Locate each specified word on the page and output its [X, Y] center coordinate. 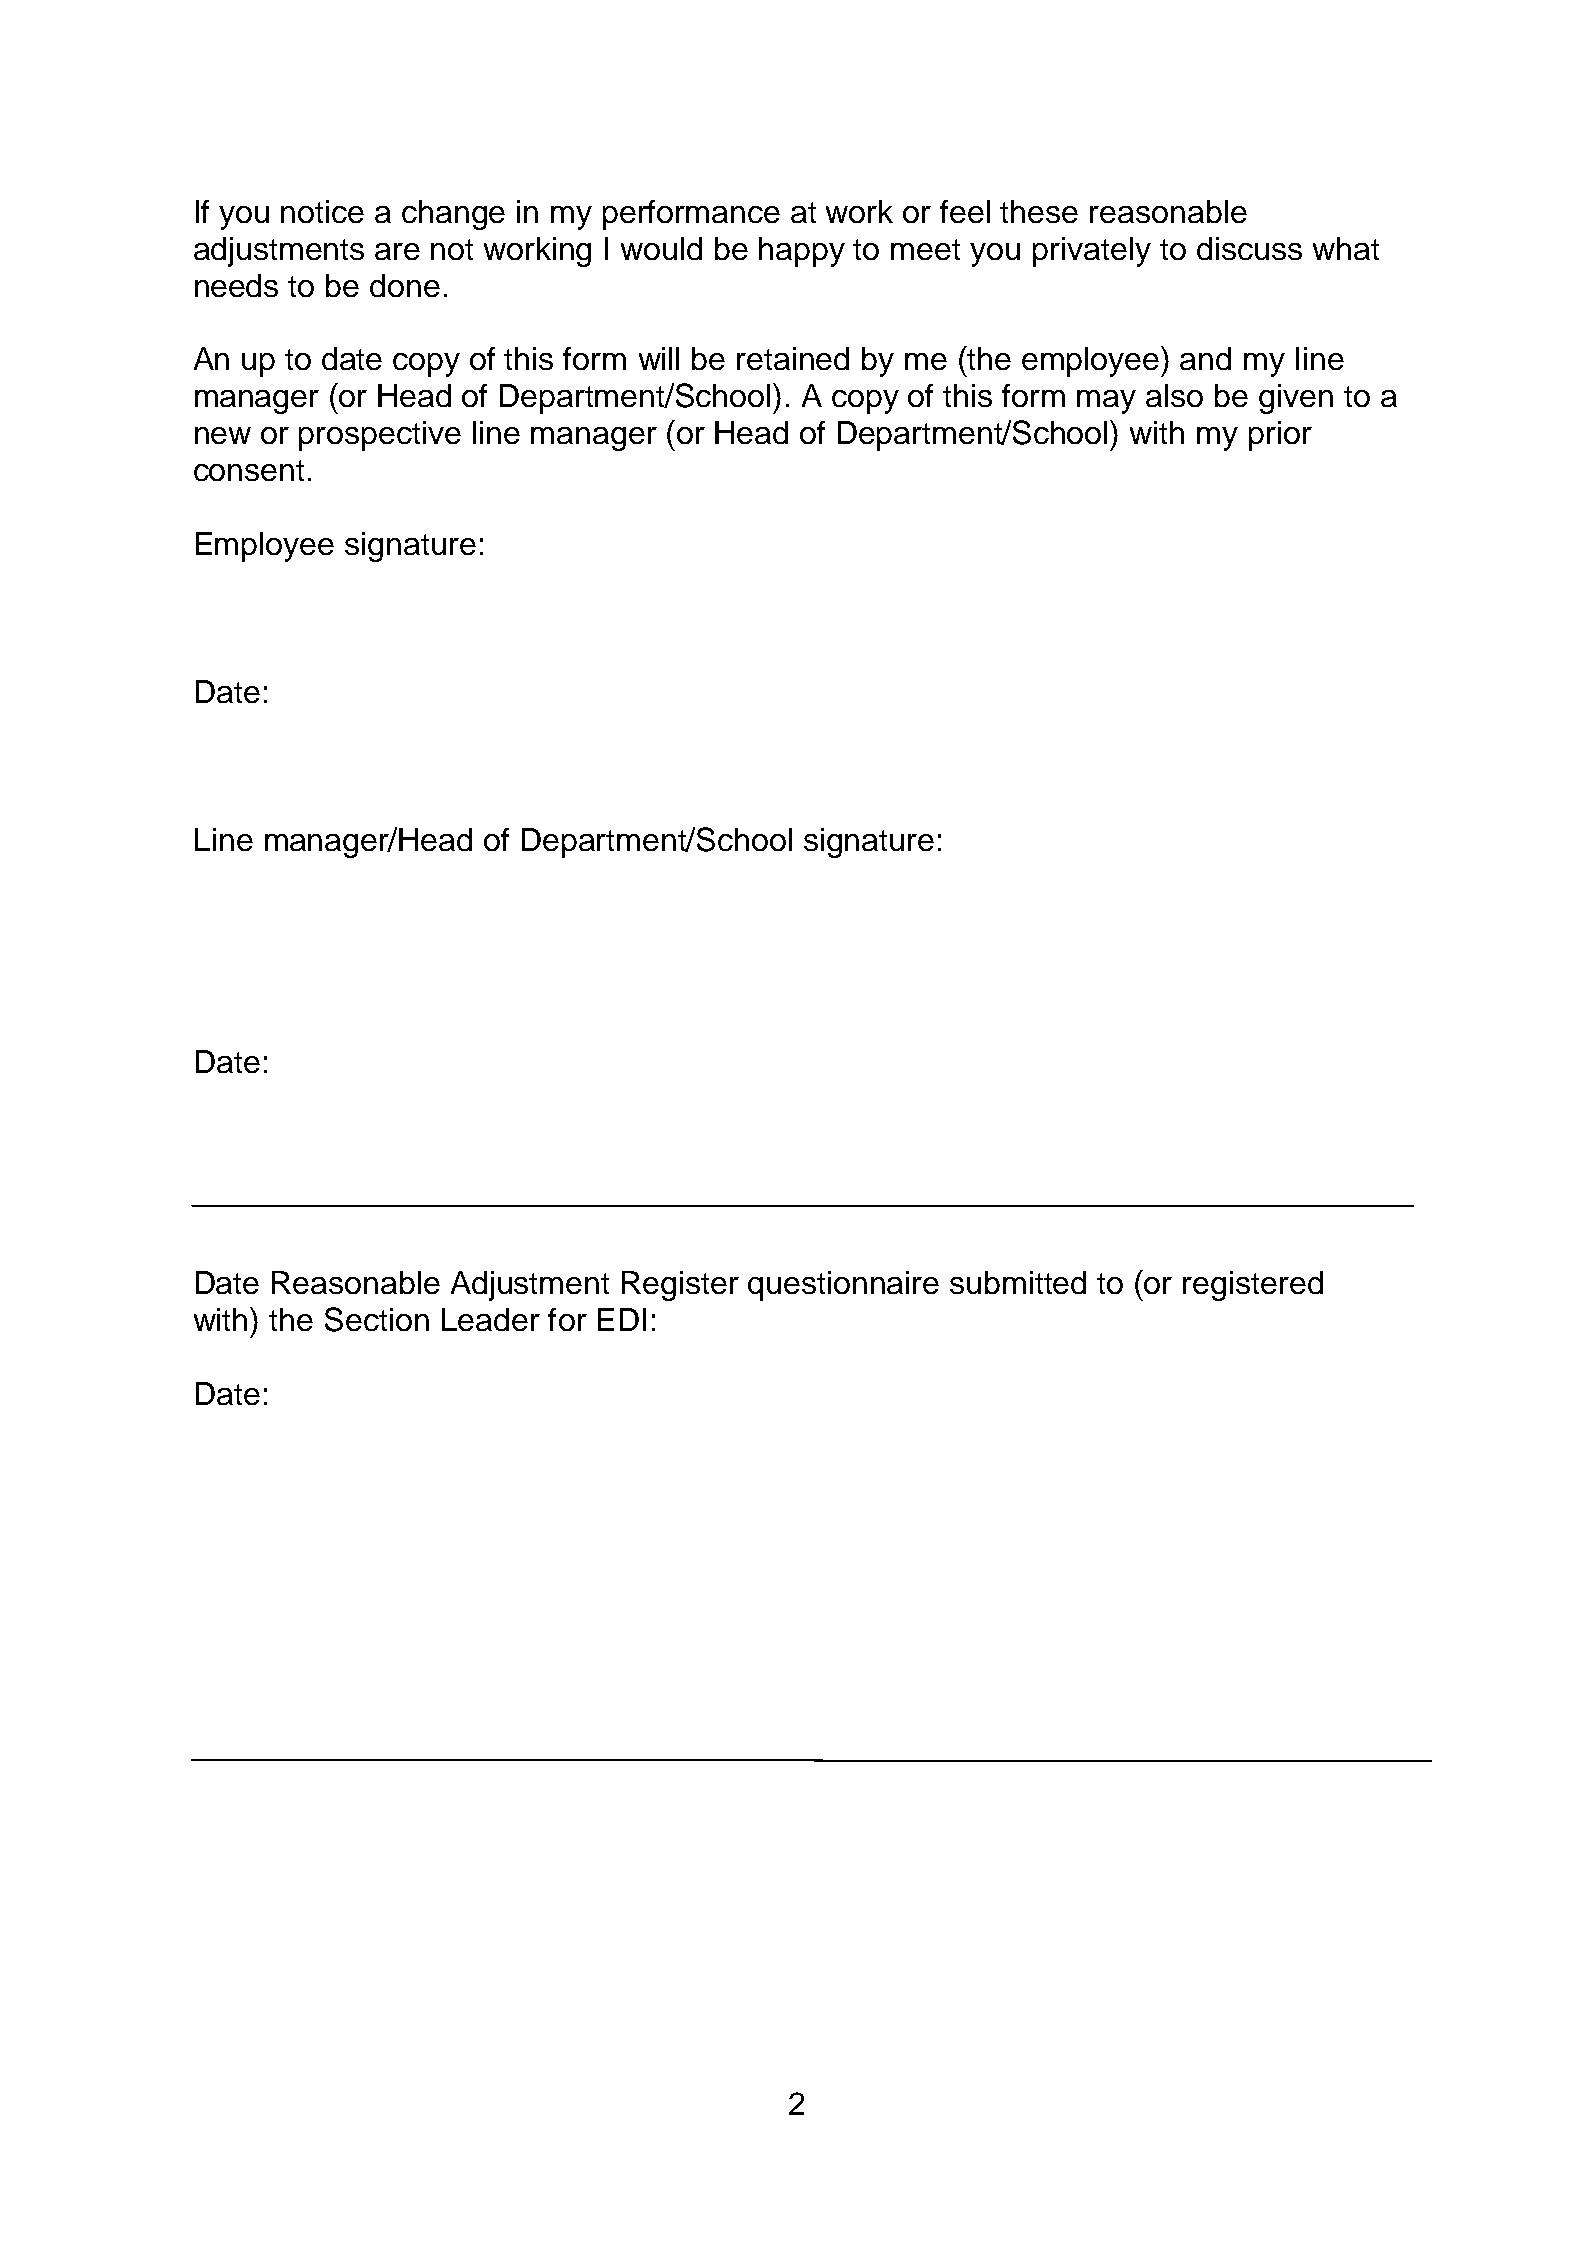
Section [377, 1319]
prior [1280, 436]
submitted [1018, 1282]
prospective [380, 436]
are [397, 251]
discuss [1249, 248]
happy [802, 252]
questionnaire [843, 1286]
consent [249, 470]
